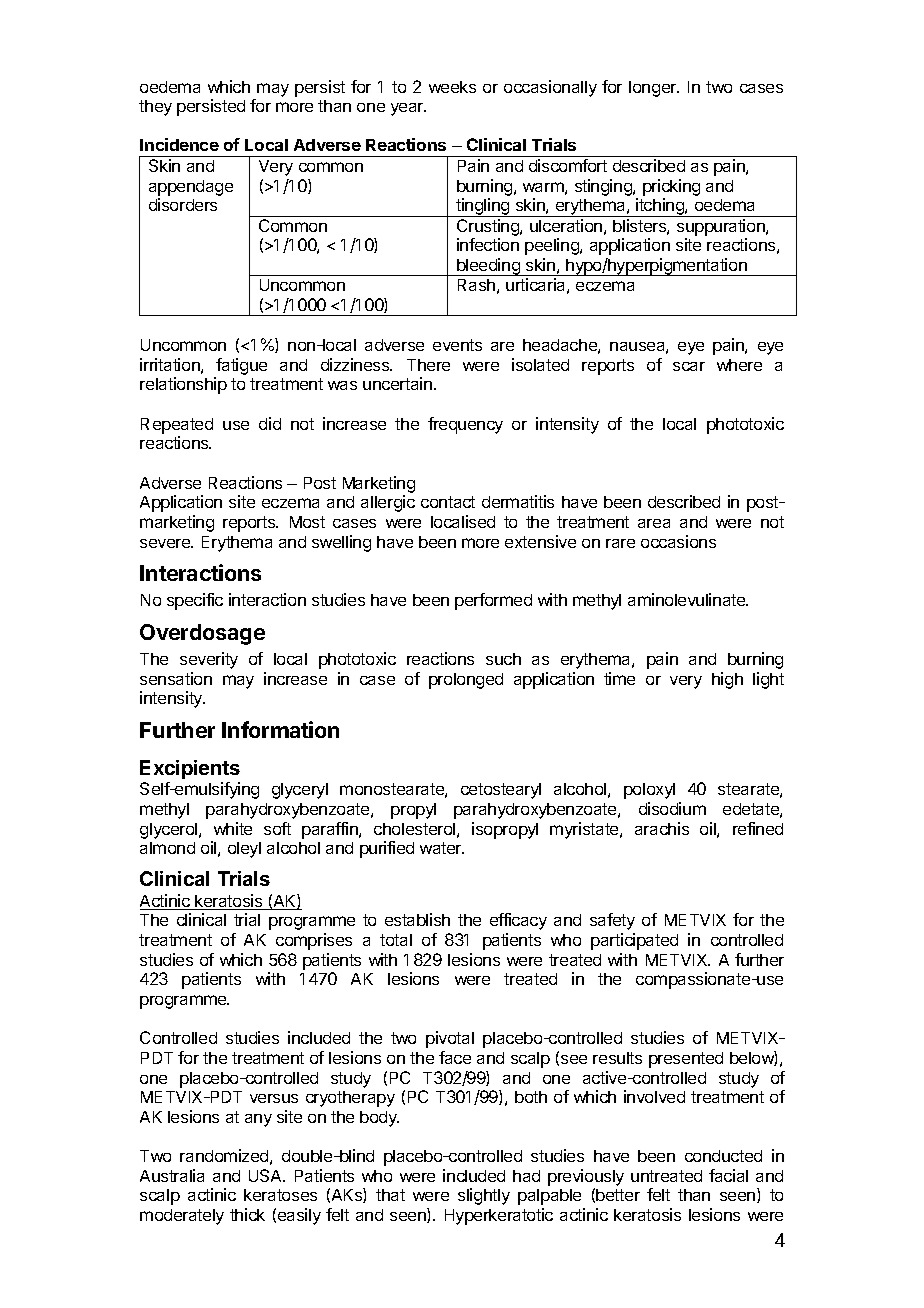 The height and width of the document is (1308, 924). What do you see at coordinates (428, 365) in the document?
I see `There` at bounding box center [428, 365].
